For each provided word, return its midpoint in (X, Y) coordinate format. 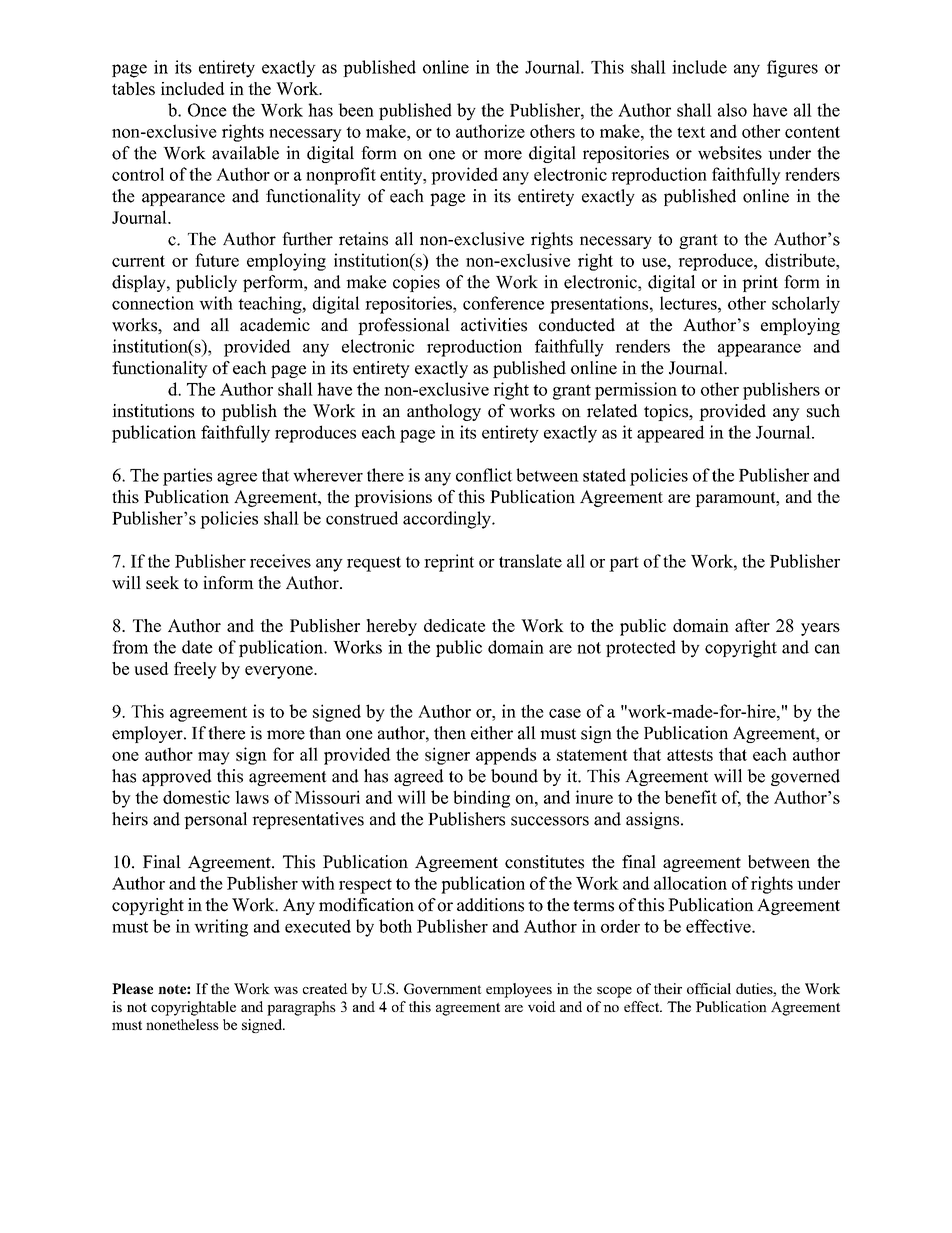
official (709, 988)
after (752, 625)
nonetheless (182, 1024)
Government (443, 988)
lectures (689, 303)
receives (280, 561)
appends (506, 756)
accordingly (448, 520)
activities (494, 325)
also (732, 110)
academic (275, 325)
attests (690, 755)
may (214, 758)
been (356, 110)
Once (207, 110)
